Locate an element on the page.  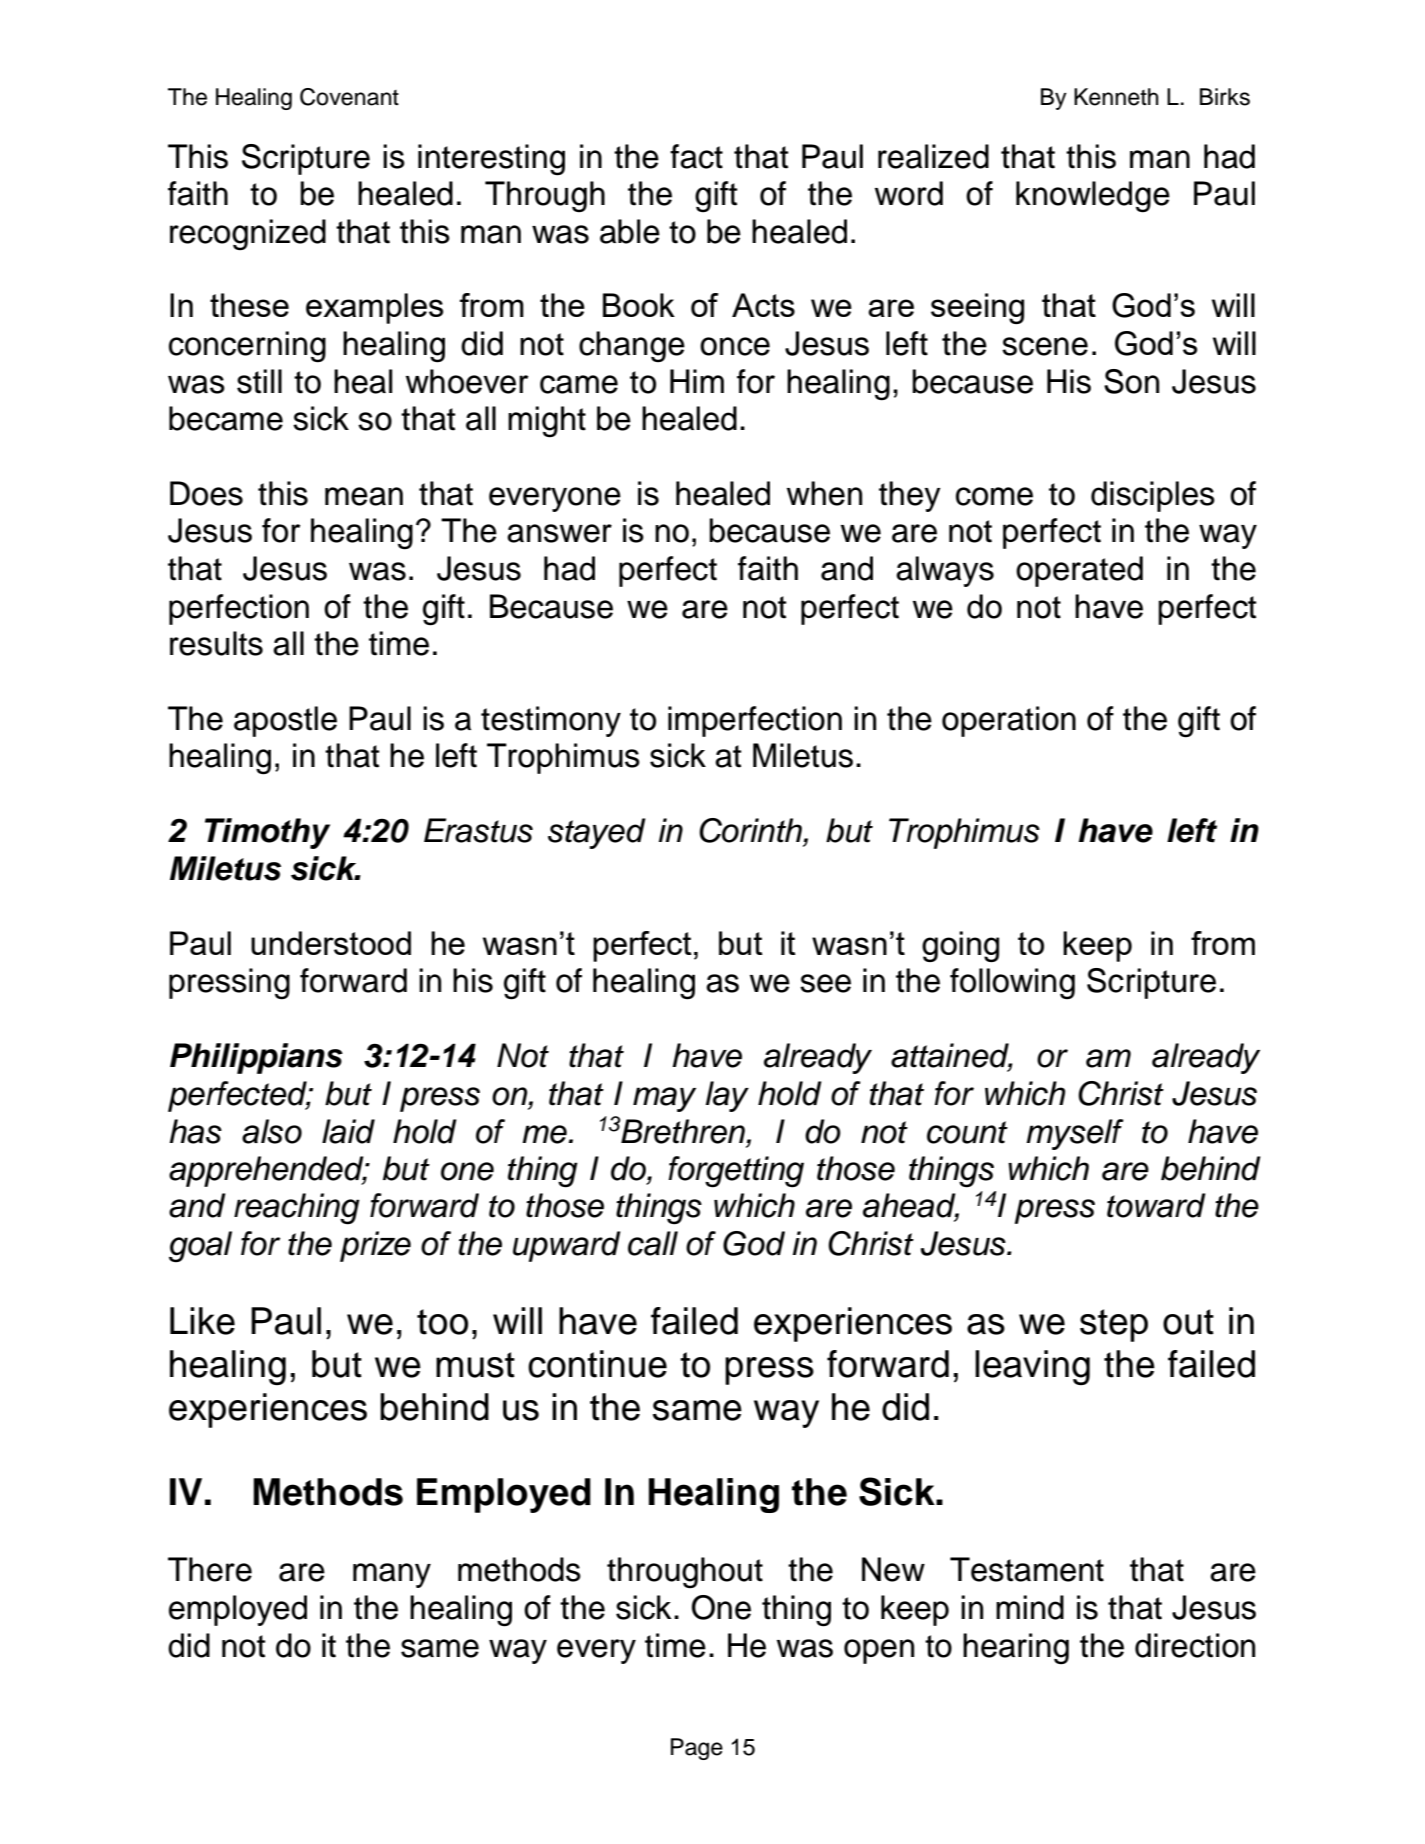
knowledge is located at coordinates (1093, 197).
